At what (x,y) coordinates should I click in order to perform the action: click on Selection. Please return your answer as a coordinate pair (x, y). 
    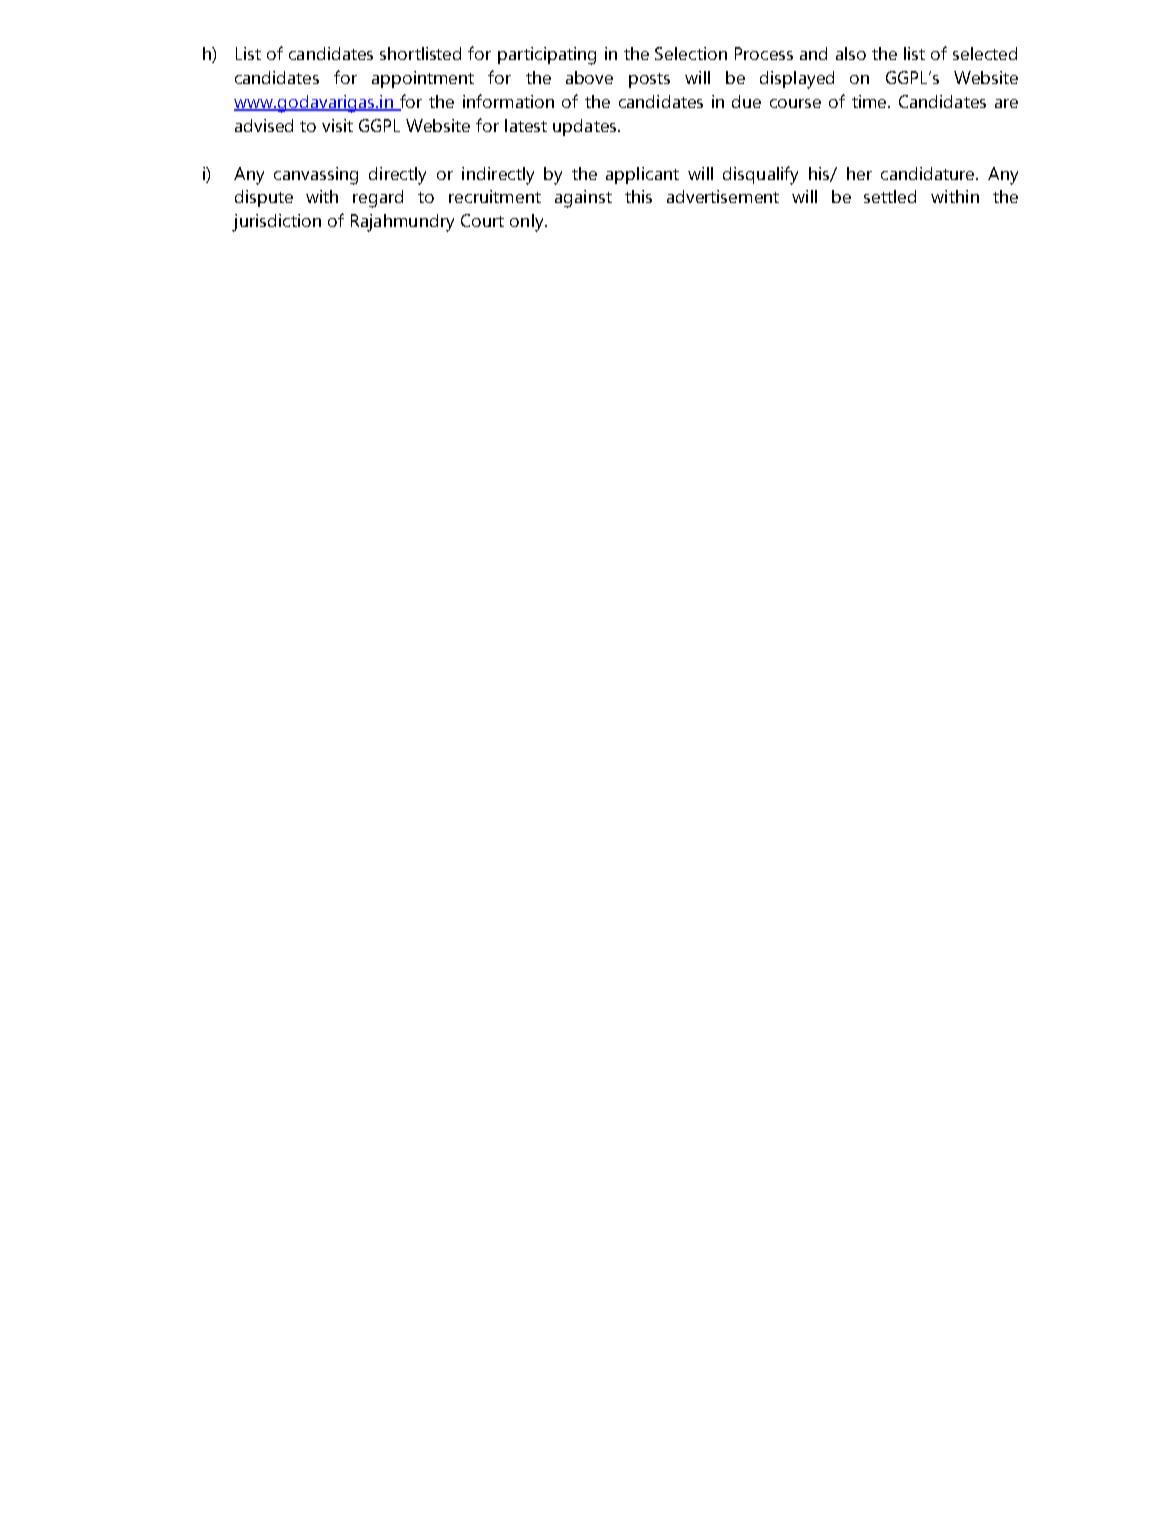
    Looking at the image, I should click on (691, 53).
